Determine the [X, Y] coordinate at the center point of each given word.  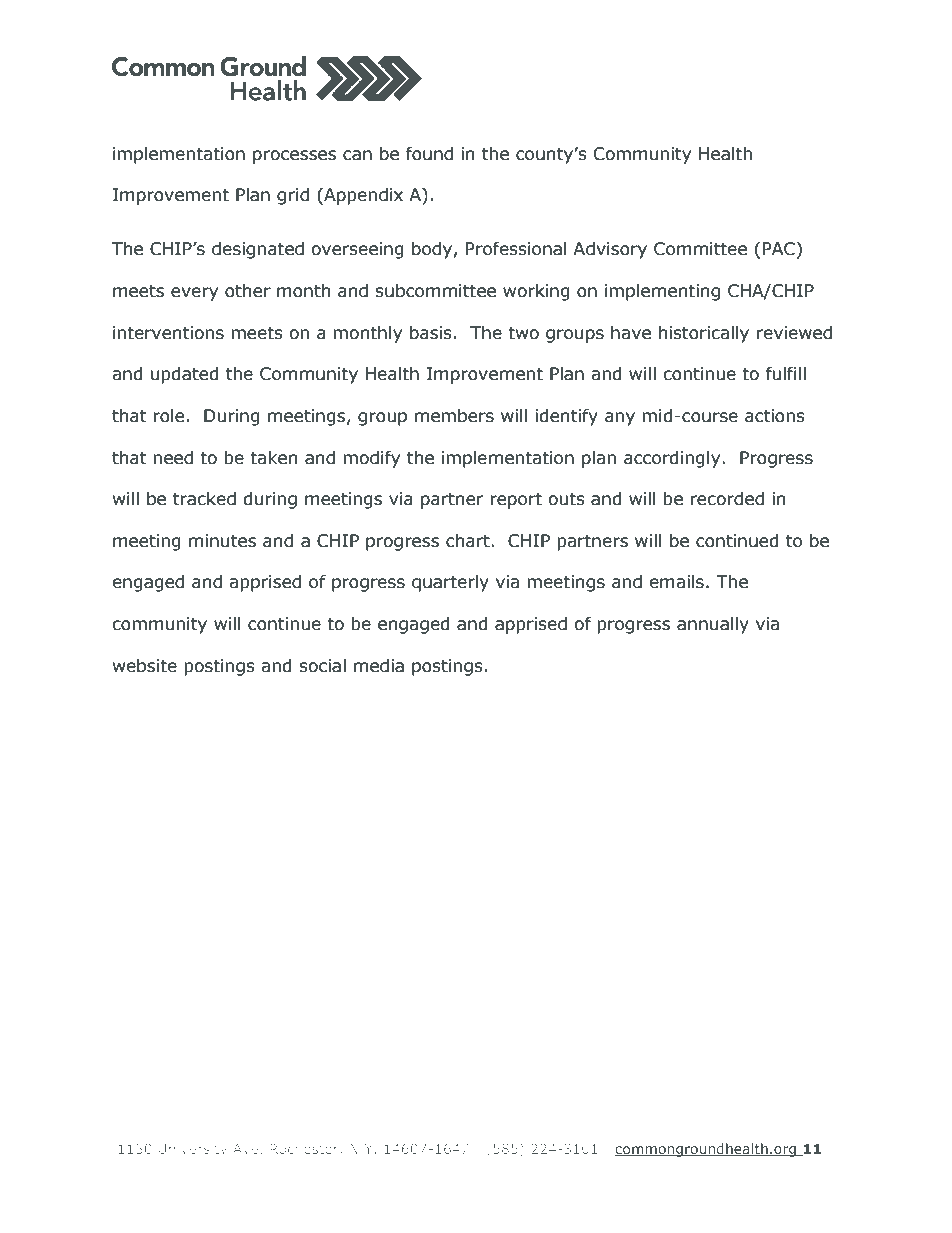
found [429, 154]
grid [293, 196]
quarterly [450, 583]
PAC [779, 249]
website [145, 666]
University [192, 1150]
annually [713, 625]
